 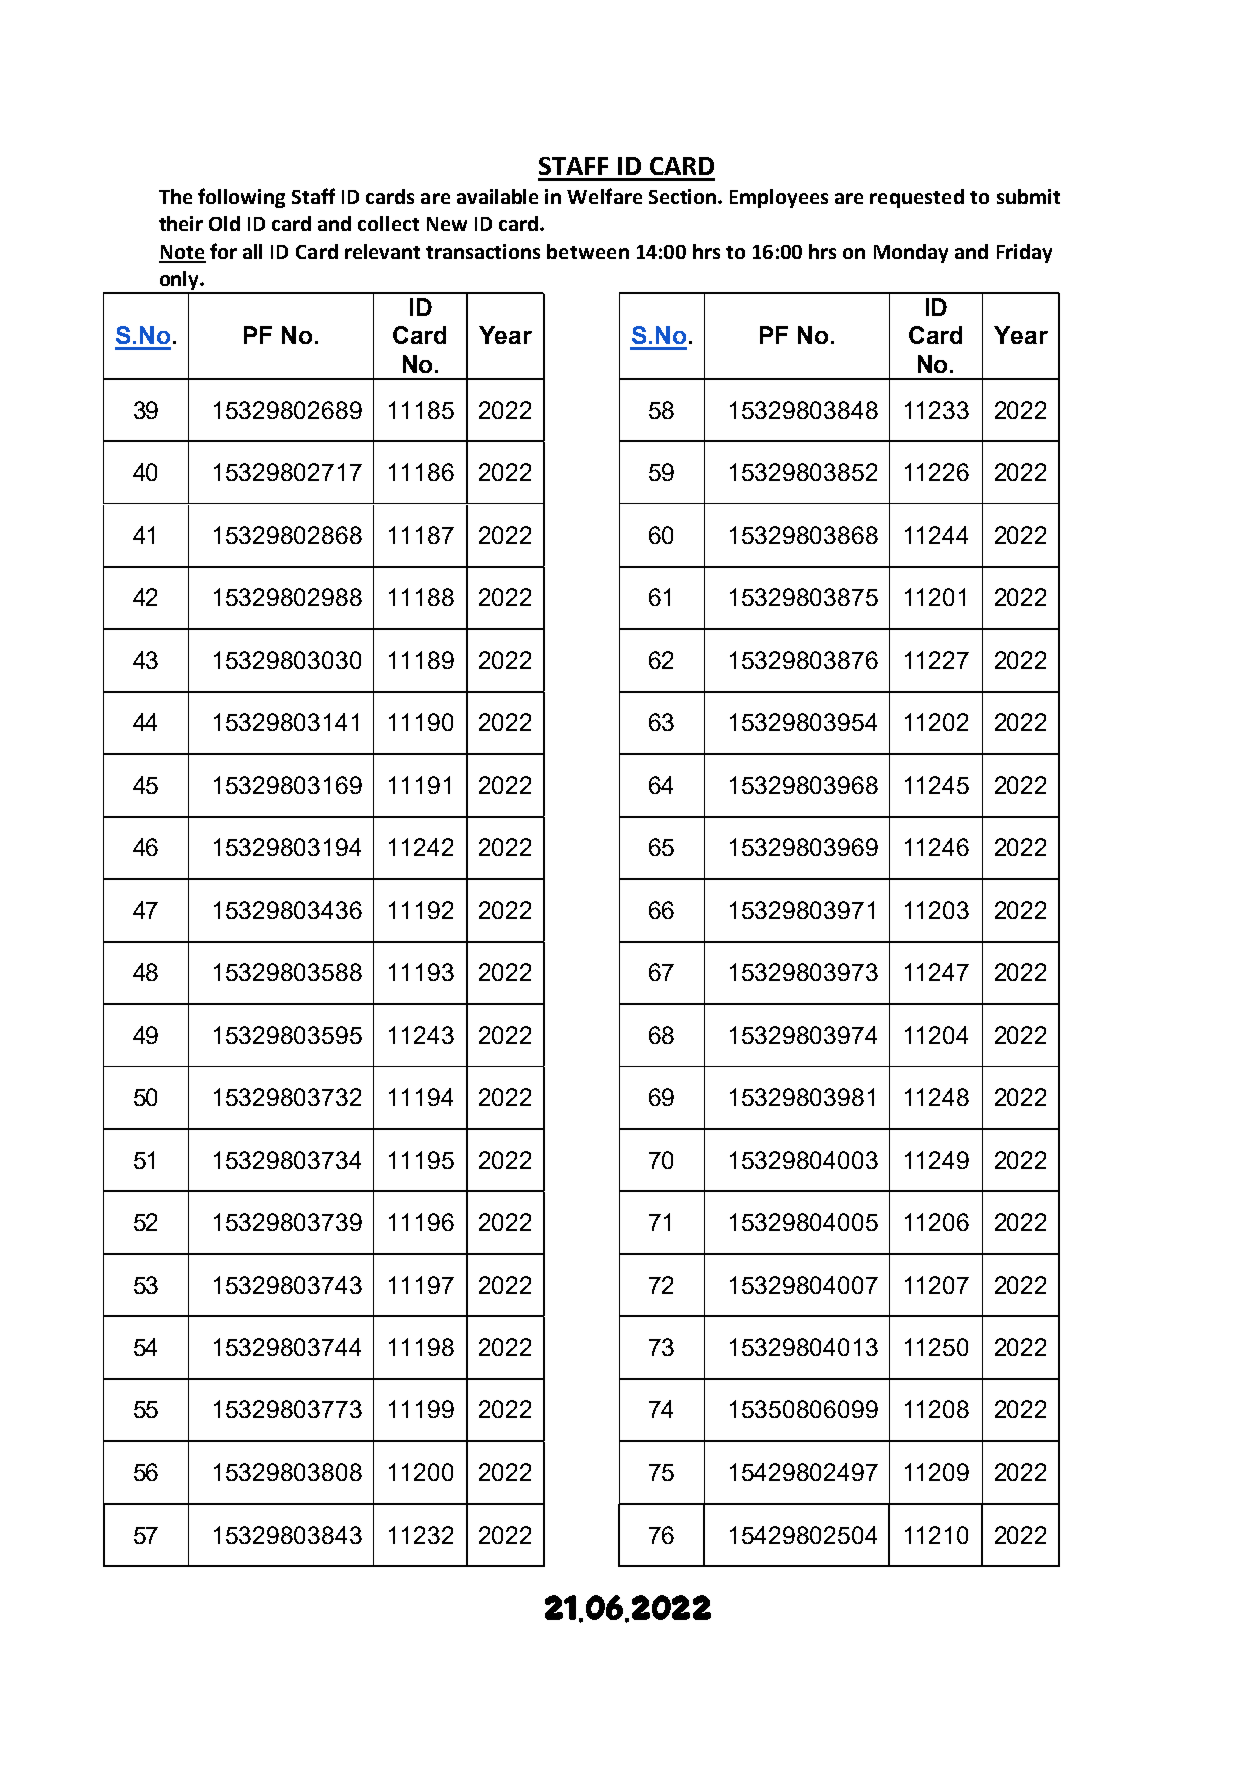 I want to click on all, so click(x=252, y=251).
